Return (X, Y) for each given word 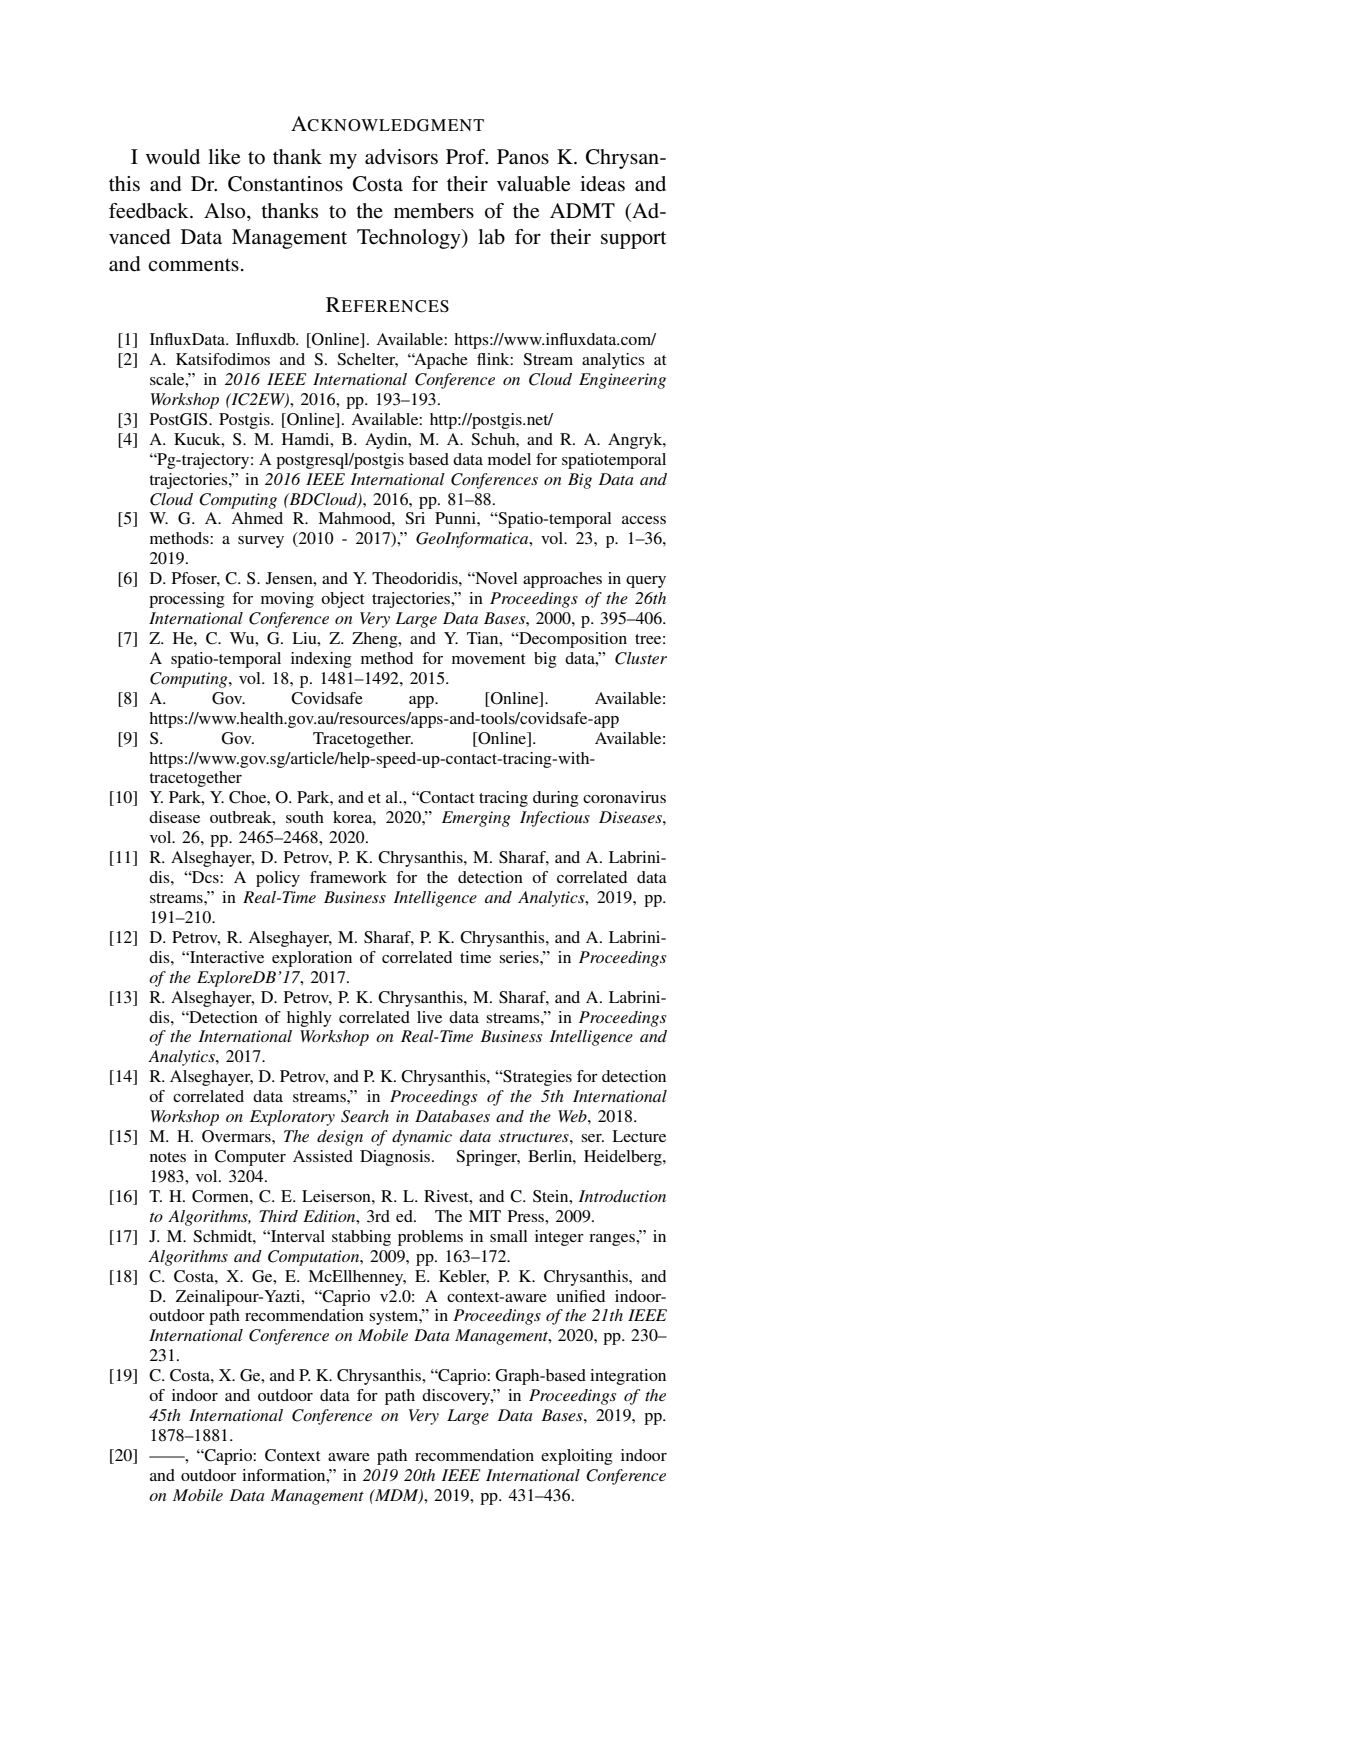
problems (430, 1238)
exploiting (577, 1457)
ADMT (582, 210)
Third (278, 1216)
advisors (401, 157)
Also (226, 211)
